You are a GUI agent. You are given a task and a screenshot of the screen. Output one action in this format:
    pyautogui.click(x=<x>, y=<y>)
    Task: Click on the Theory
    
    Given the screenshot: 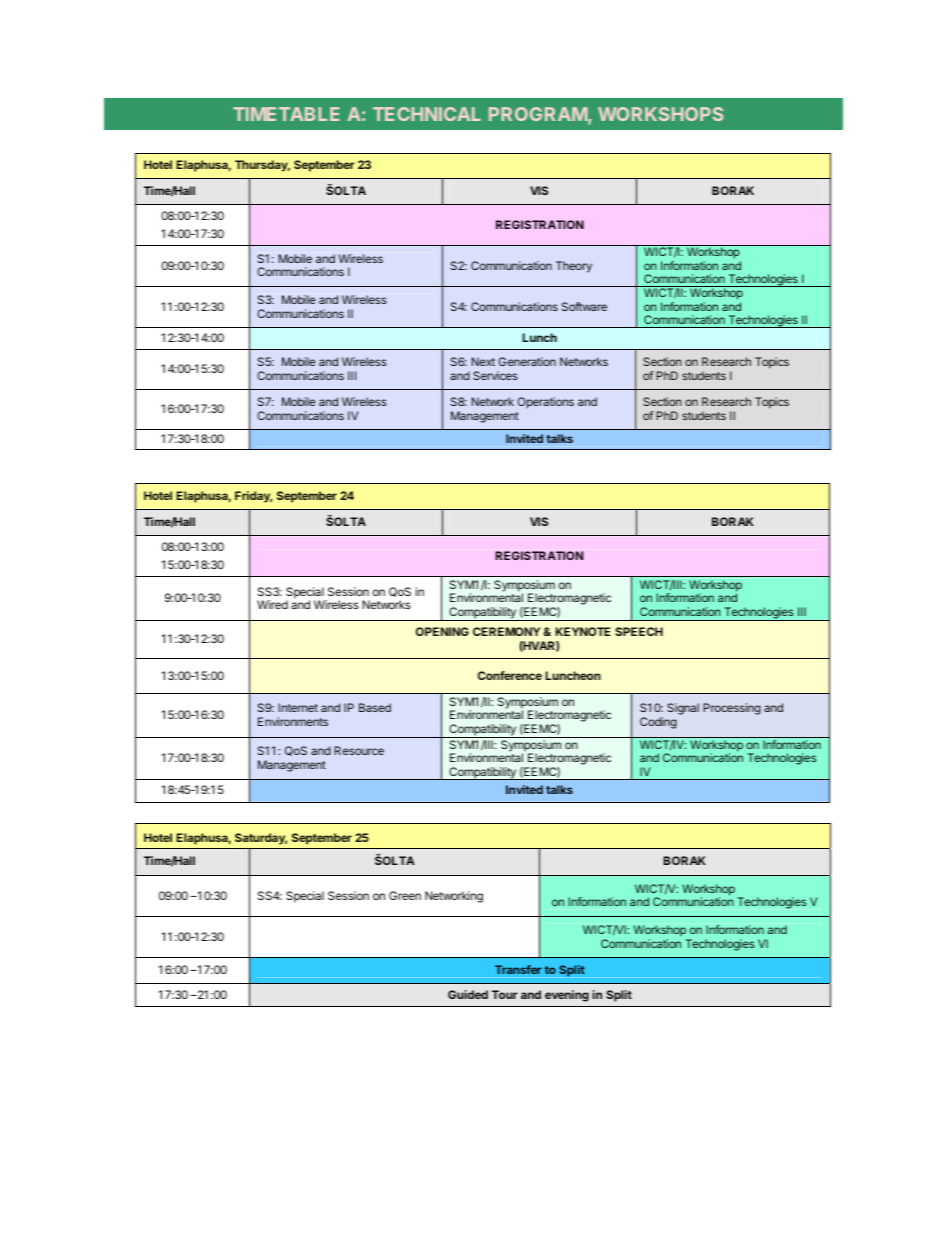 What is the action you would take?
    pyautogui.click(x=574, y=267)
